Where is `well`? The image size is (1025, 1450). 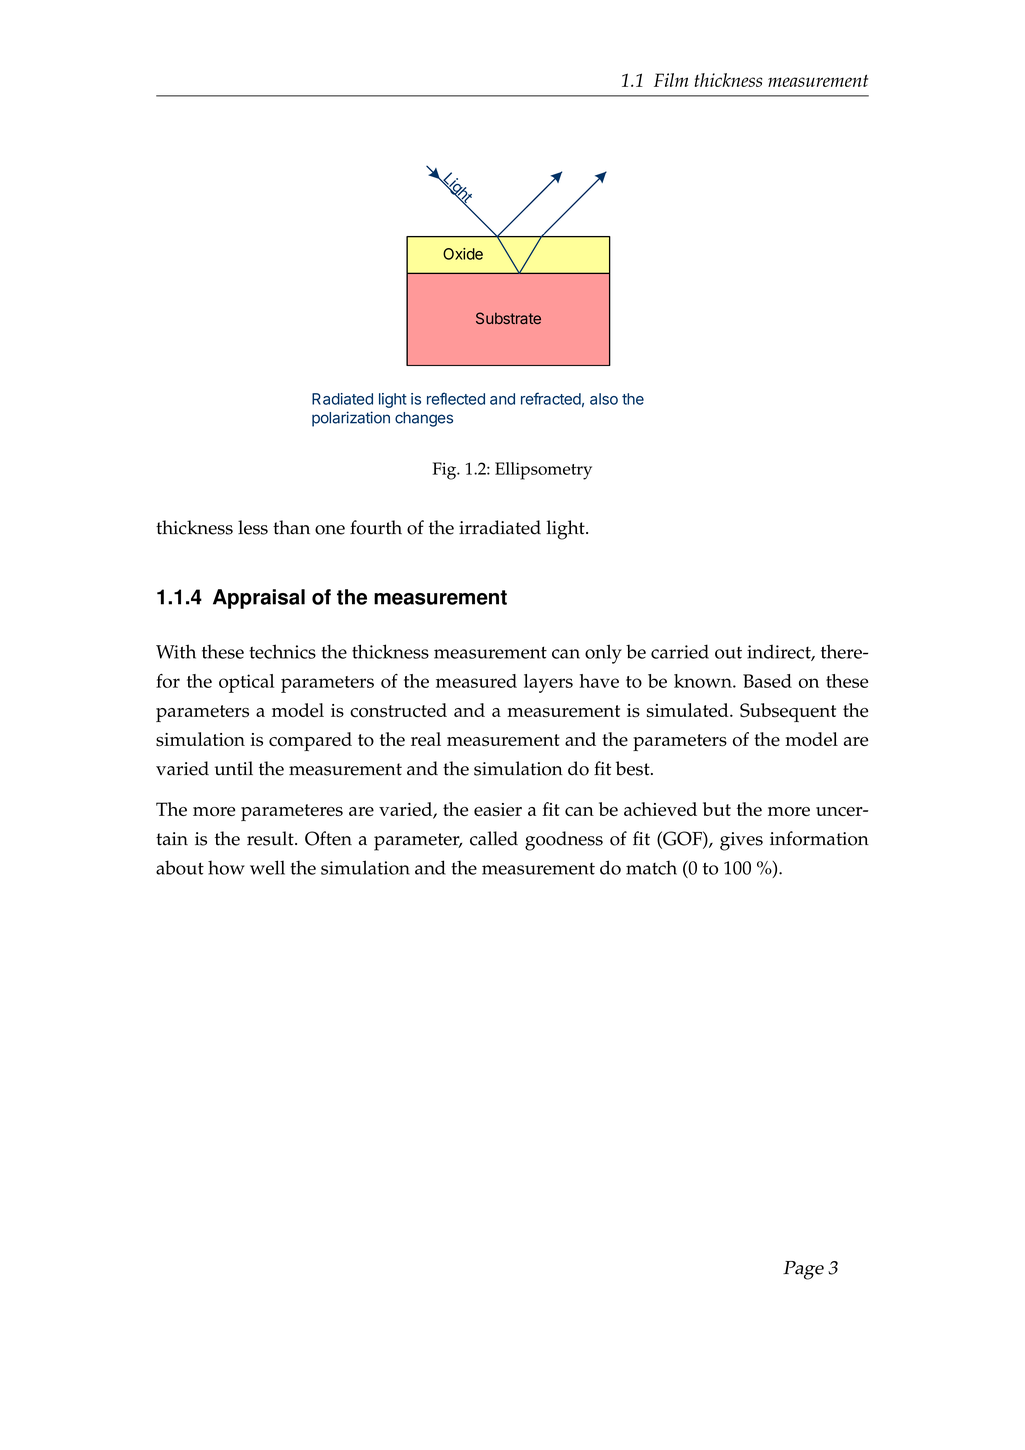 well is located at coordinates (267, 867).
